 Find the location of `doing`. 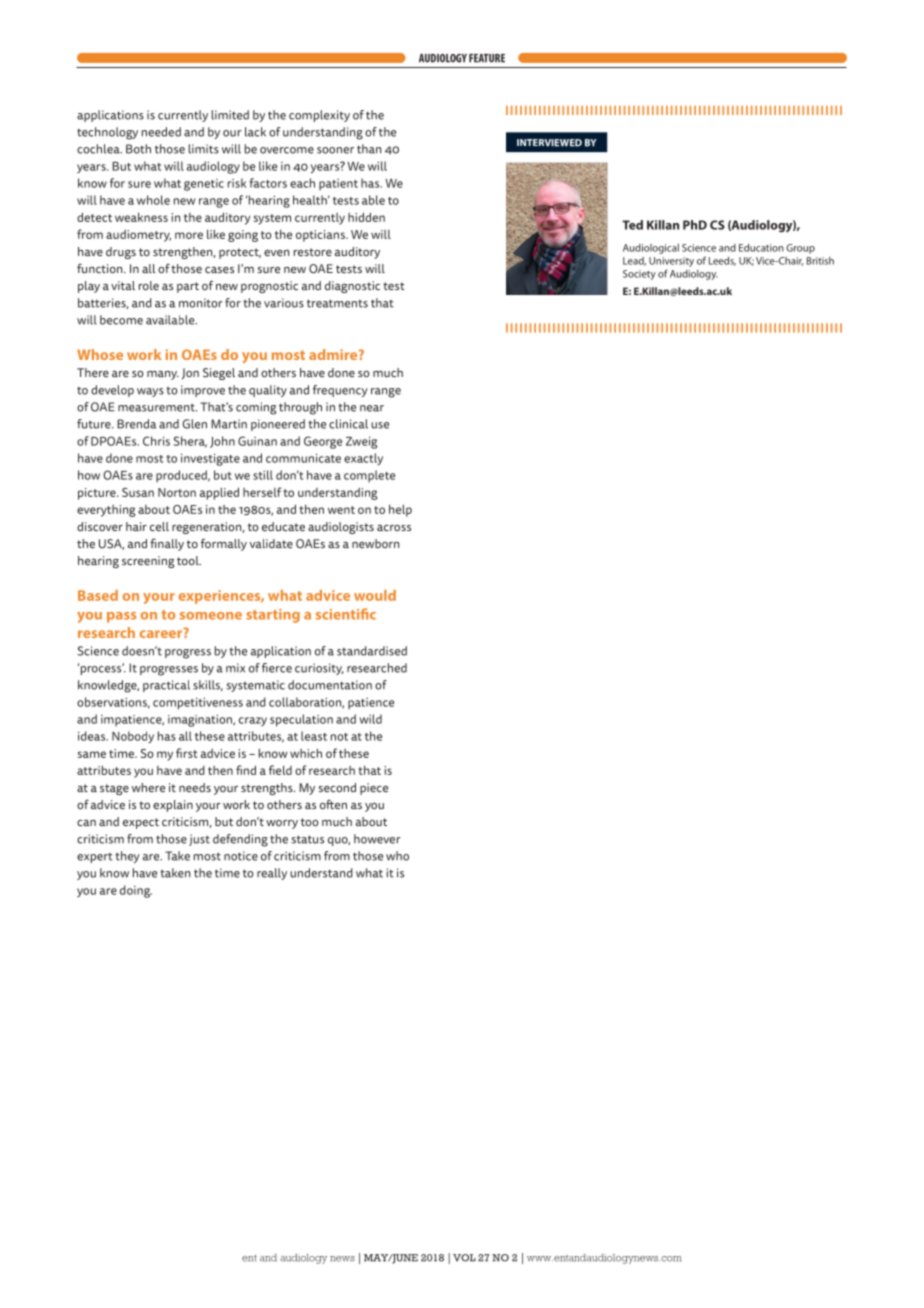

doing is located at coordinates (136, 891).
